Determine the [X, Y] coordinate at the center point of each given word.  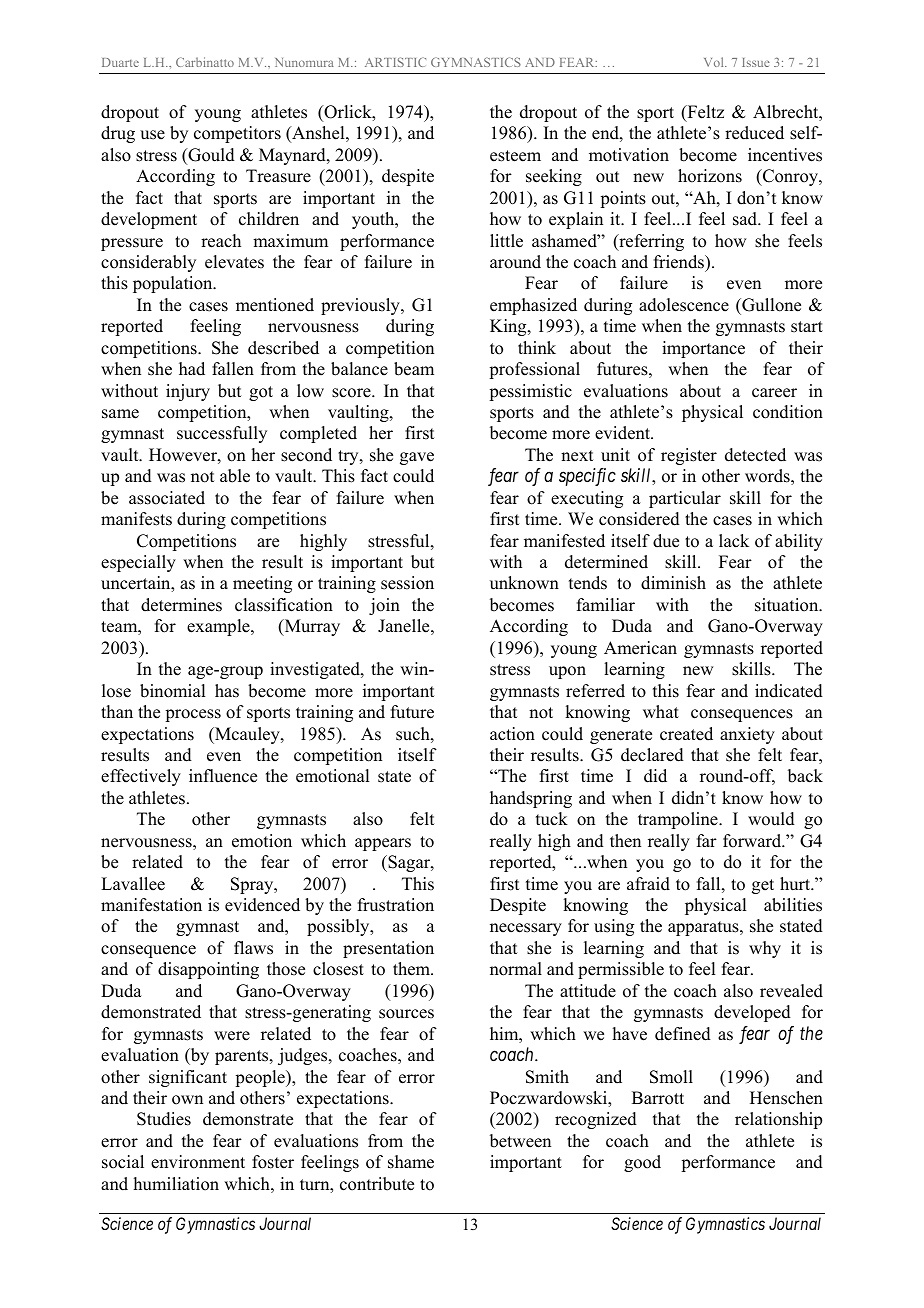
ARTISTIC [395, 62]
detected [755, 455]
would [771, 819]
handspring [531, 799]
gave [417, 458]
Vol [715, 62]
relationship [778, 1120]
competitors [237, 134]
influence [223, 776]
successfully [222, 434]
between [520, 1141]
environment [198, 1162]
